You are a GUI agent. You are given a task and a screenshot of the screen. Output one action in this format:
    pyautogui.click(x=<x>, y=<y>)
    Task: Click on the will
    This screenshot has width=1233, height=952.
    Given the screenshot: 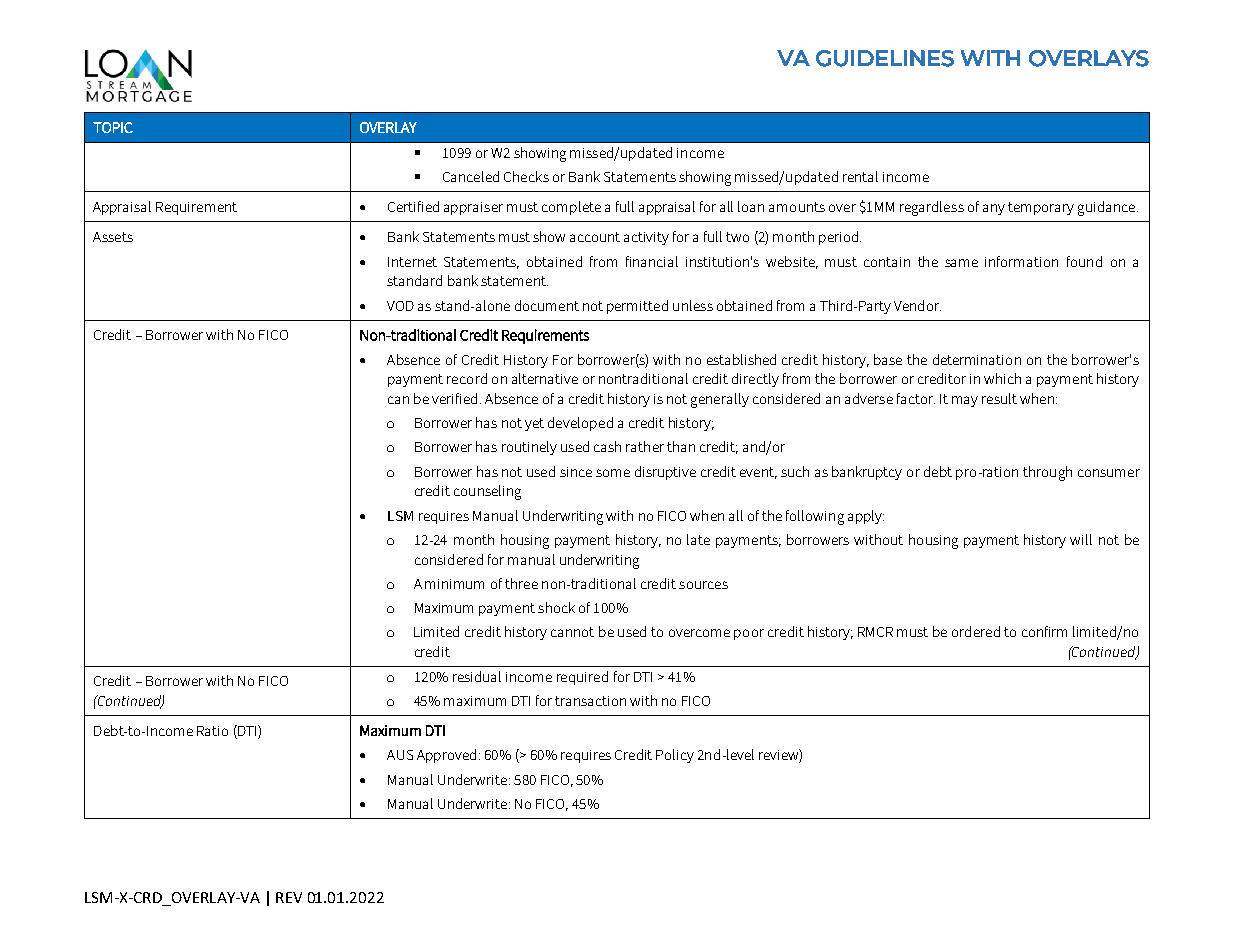 What is the action you would take?
    pyautogui.click(x=1081, y=539)
